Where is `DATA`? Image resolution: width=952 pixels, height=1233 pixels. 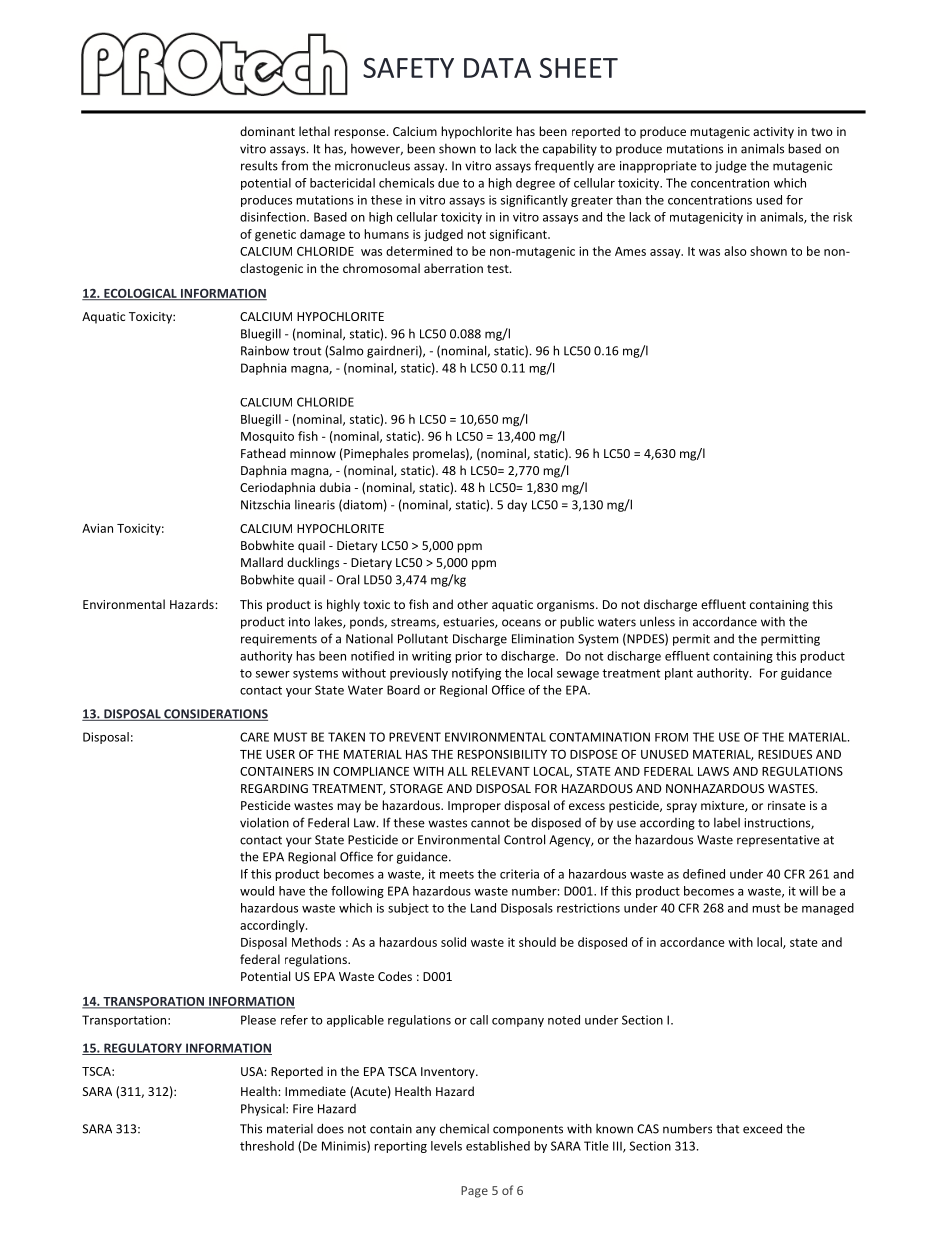 DATA is located at coordinates (497, 68).
